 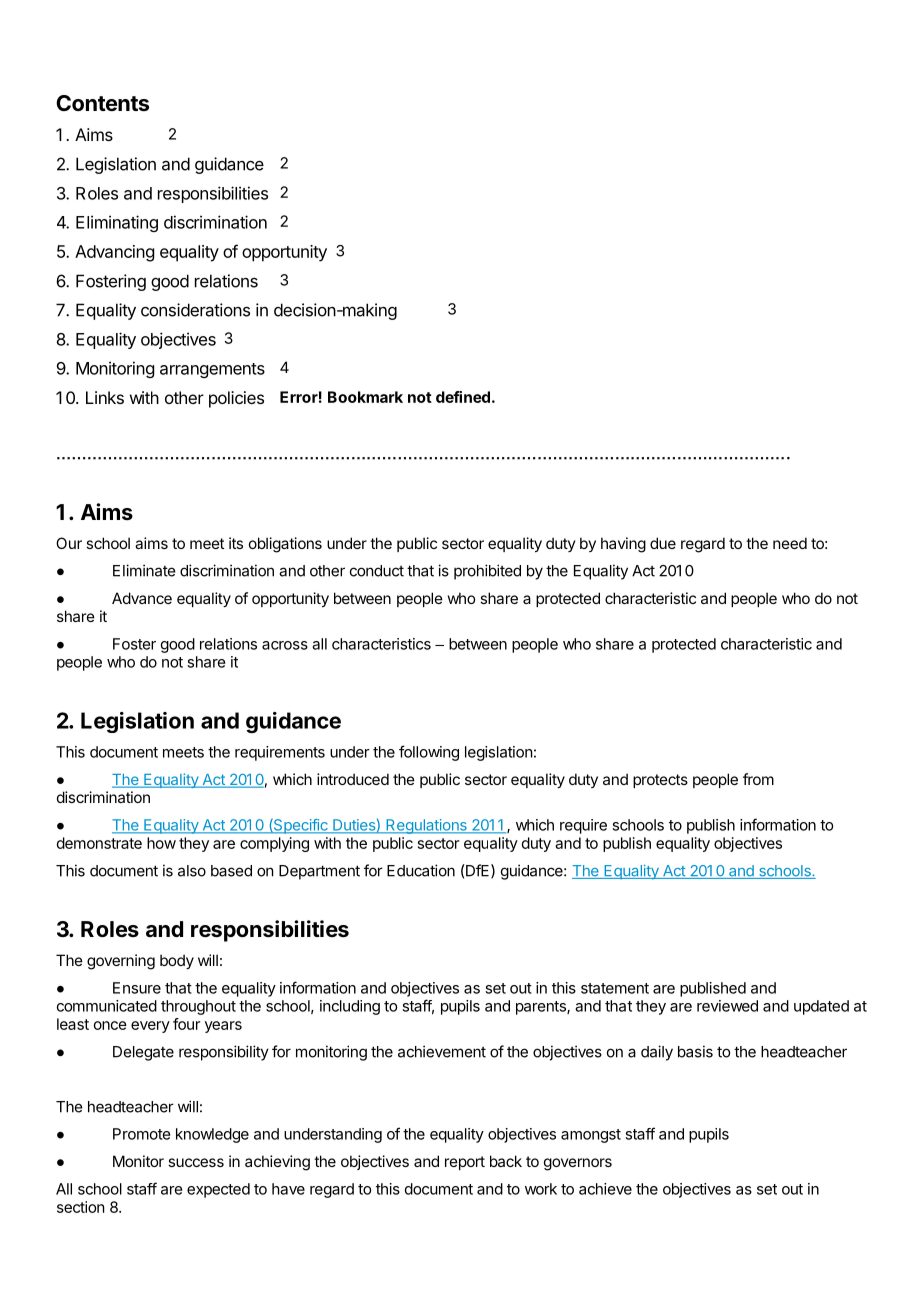 What do you see at coordinates (195, 310) in the document?
I see `considerations` at bounding box center [195, 310].
